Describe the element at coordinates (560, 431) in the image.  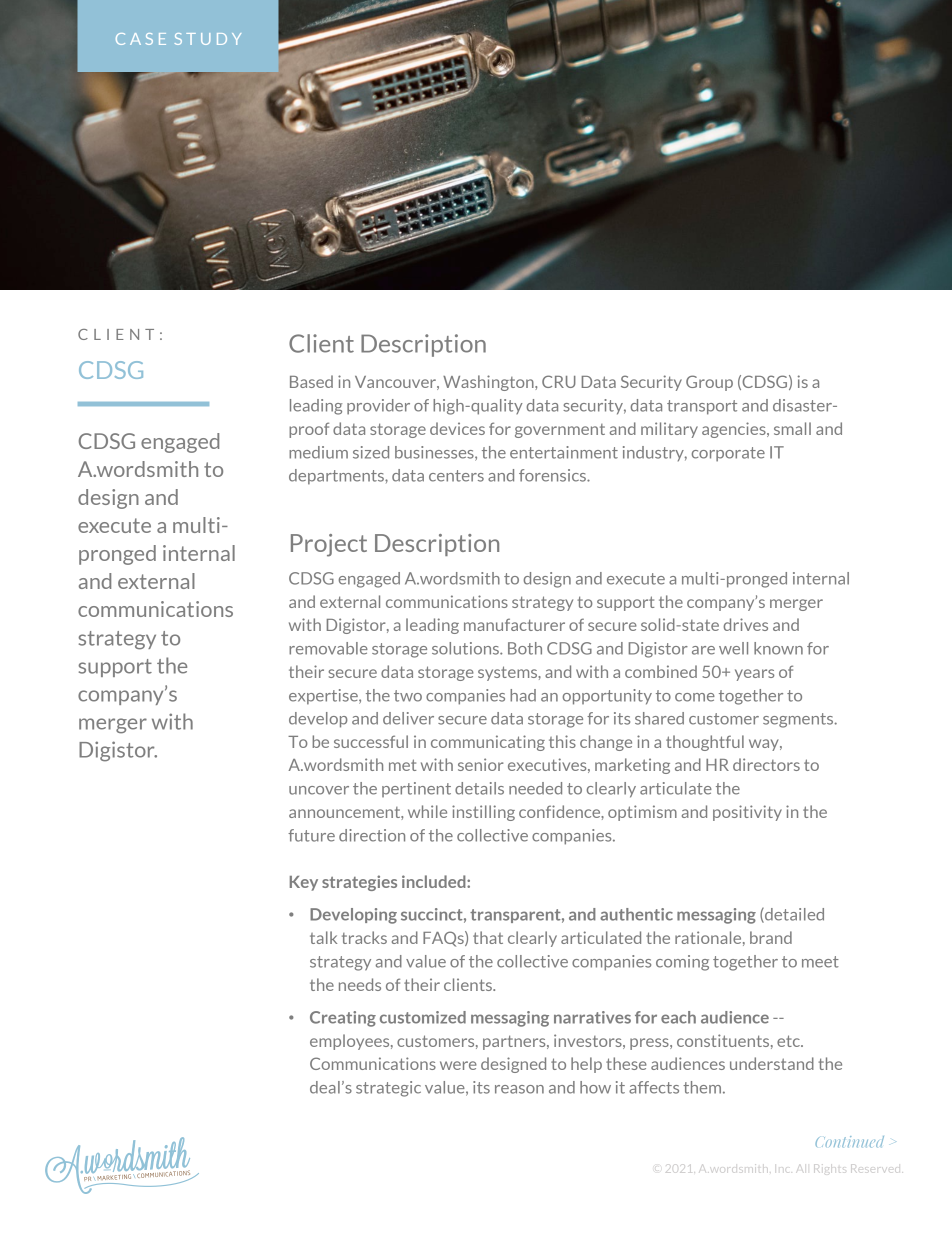
I see `government` at that location.
